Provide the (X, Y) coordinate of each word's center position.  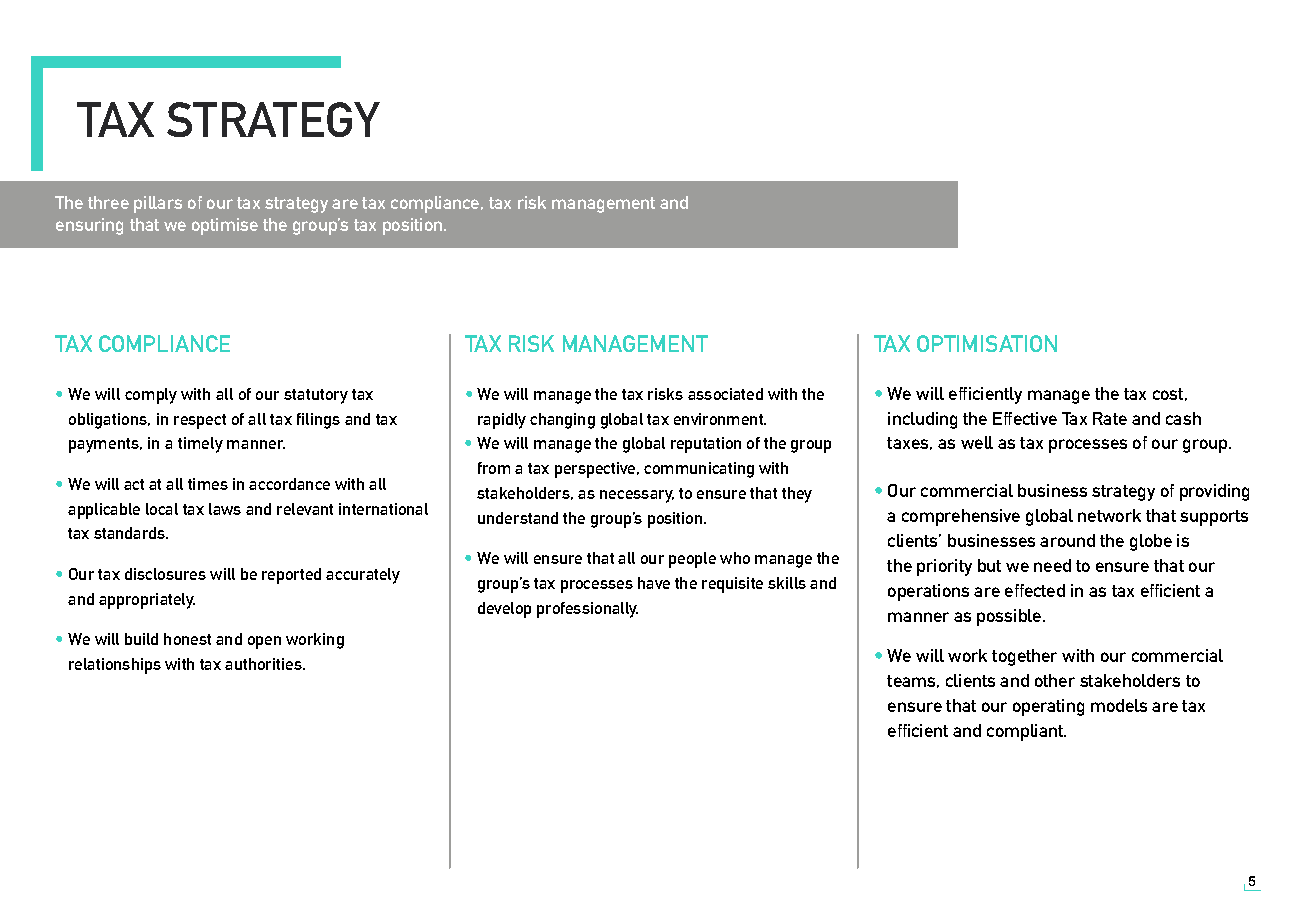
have (654, 583)
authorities (264, 664)
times (208, 484)
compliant (1026, 732)
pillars (158, 204)
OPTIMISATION (987, 343)
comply (151, 396)
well (977, 442)
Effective (1025, 418)
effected (1035, 590)
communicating (699, 470)
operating (1048, 707)
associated (725, 394)
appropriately (147, 601)
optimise (225, 226)
